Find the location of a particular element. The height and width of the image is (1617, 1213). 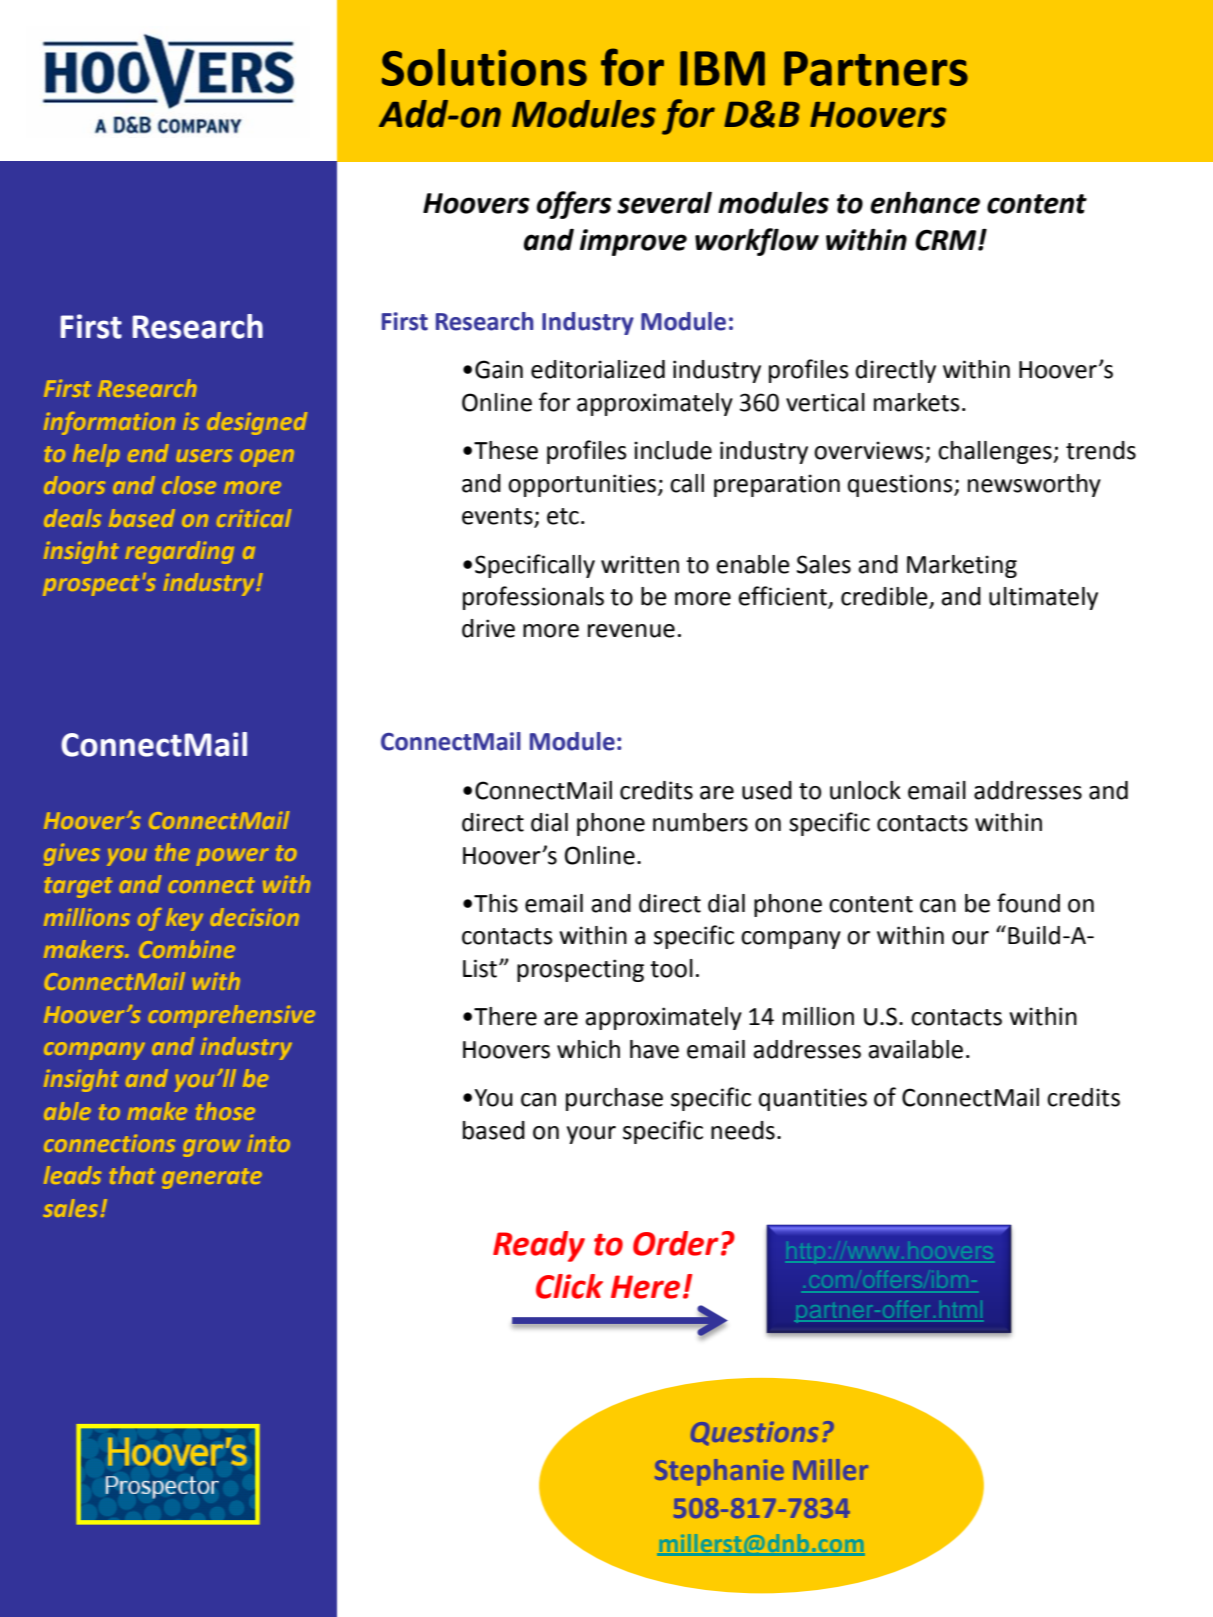

Stephanie is located at coordinates (719, 1472).
